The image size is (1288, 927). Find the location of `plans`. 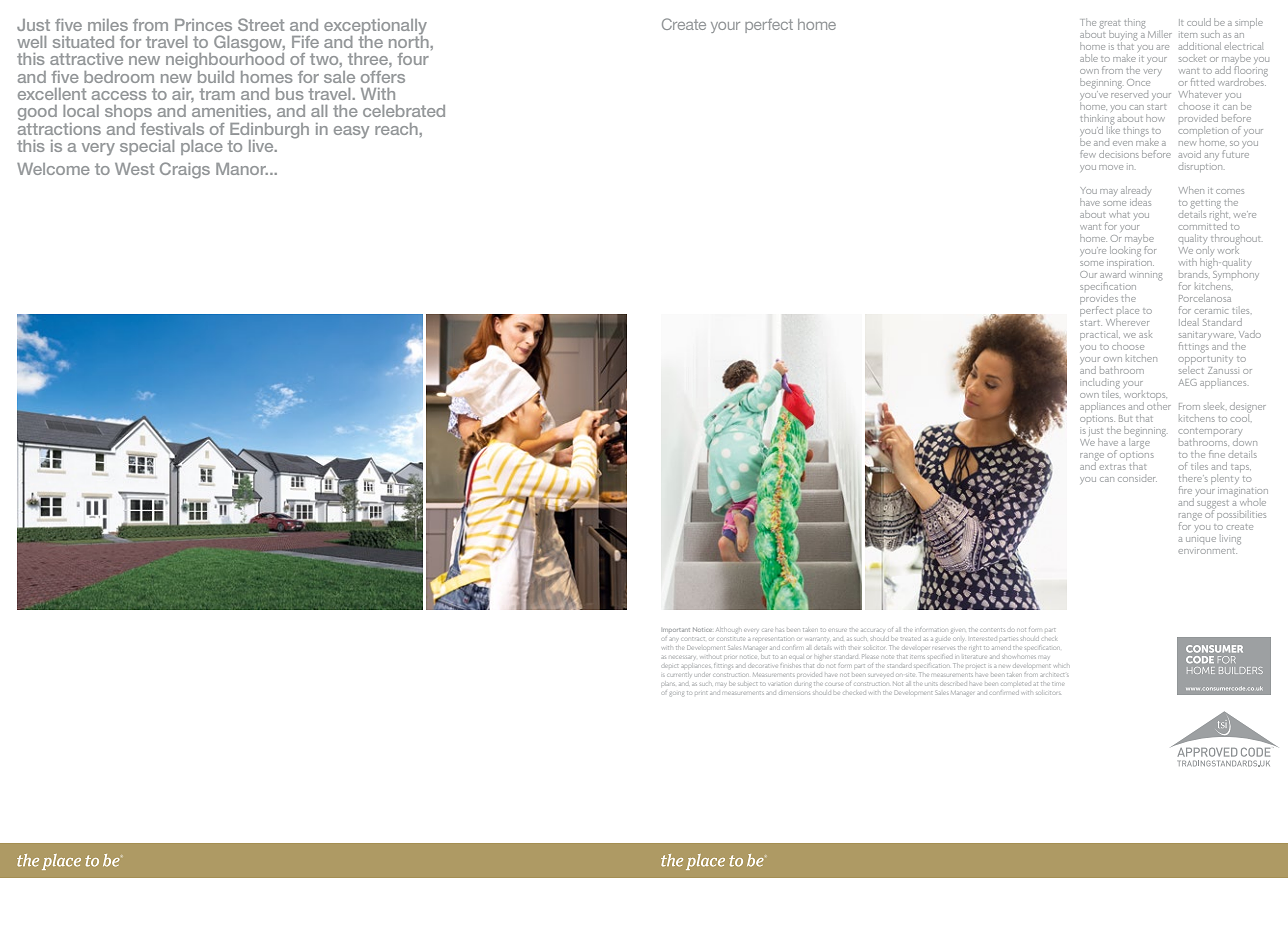

plans is located at coordinates (668, 685).
